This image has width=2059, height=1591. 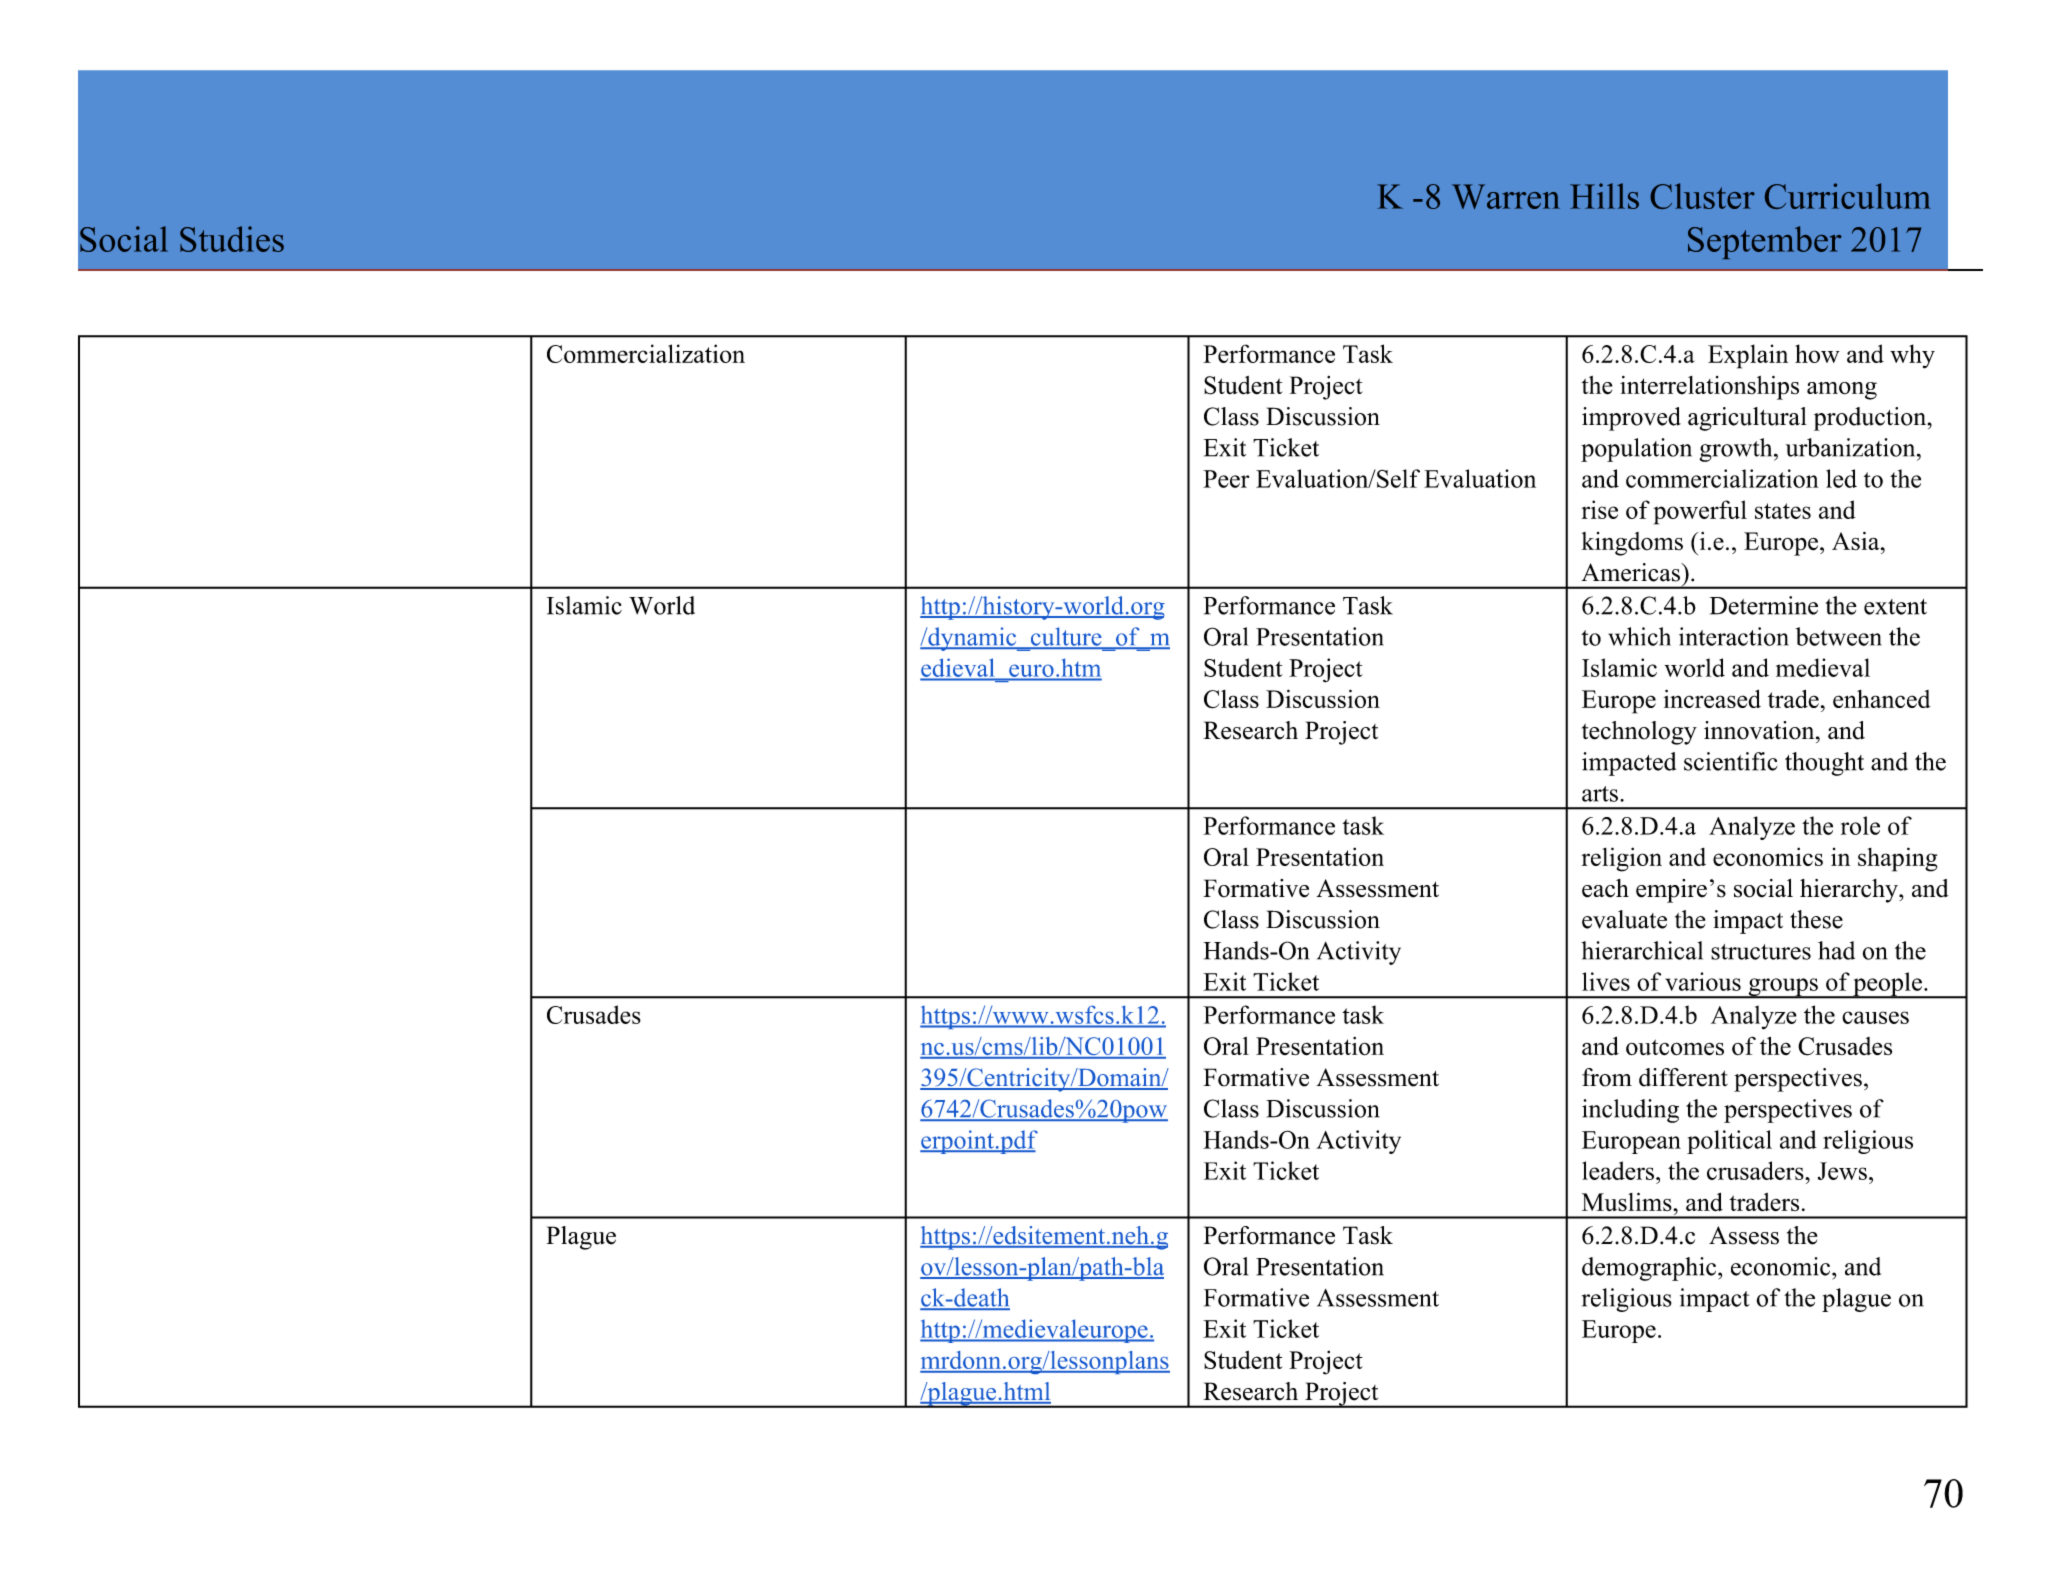 I want to click on Americas, so click(x=1631, y=572).
